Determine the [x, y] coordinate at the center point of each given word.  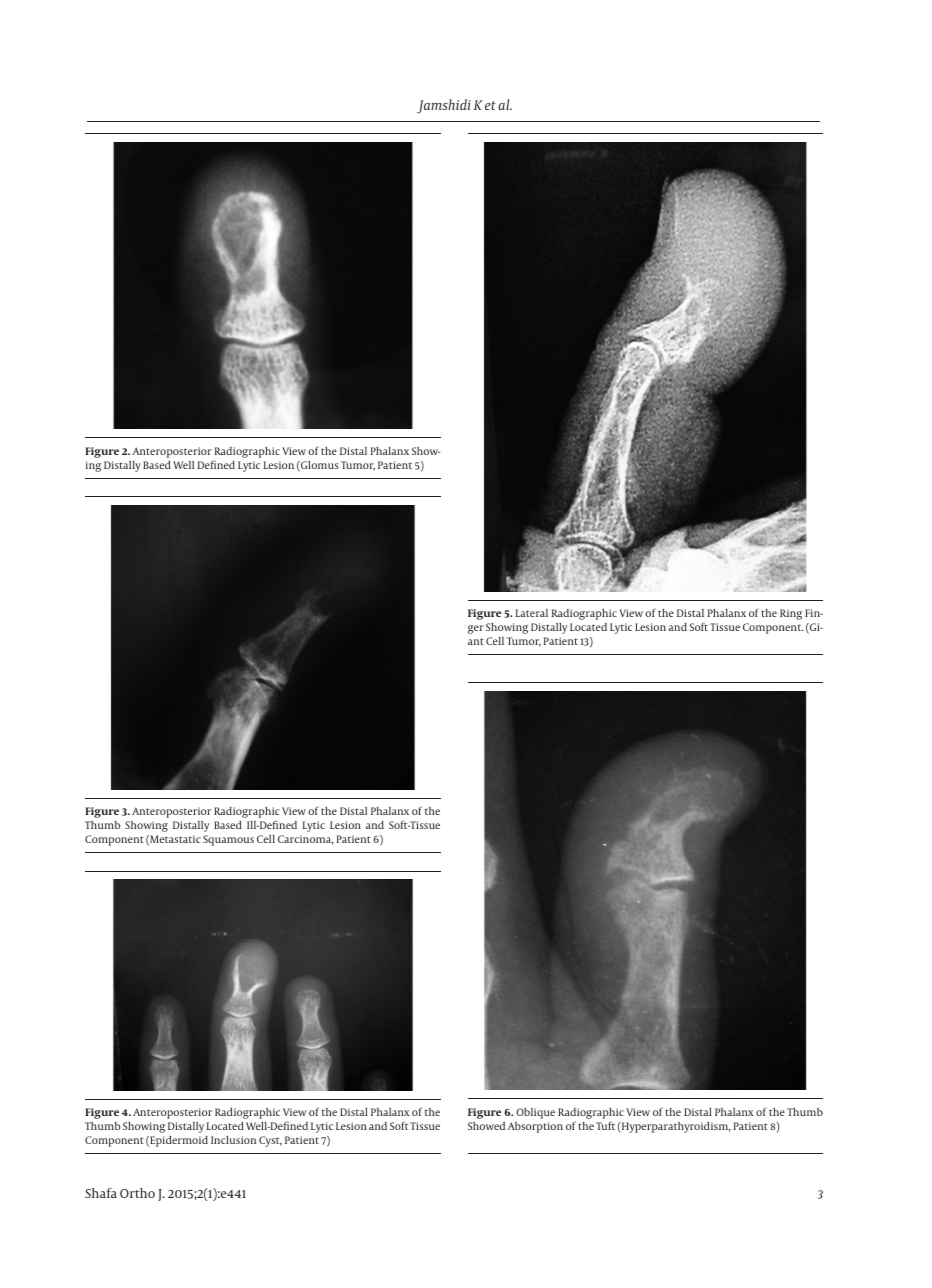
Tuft [605, 1125]
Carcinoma [306, 840]
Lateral [532, 613]
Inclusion [233, 1140]
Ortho [137, 1193]
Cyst [270, 1141]
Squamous [228, 840]
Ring [791, 614]
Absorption [535, 1127]
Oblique [535, 1113]
